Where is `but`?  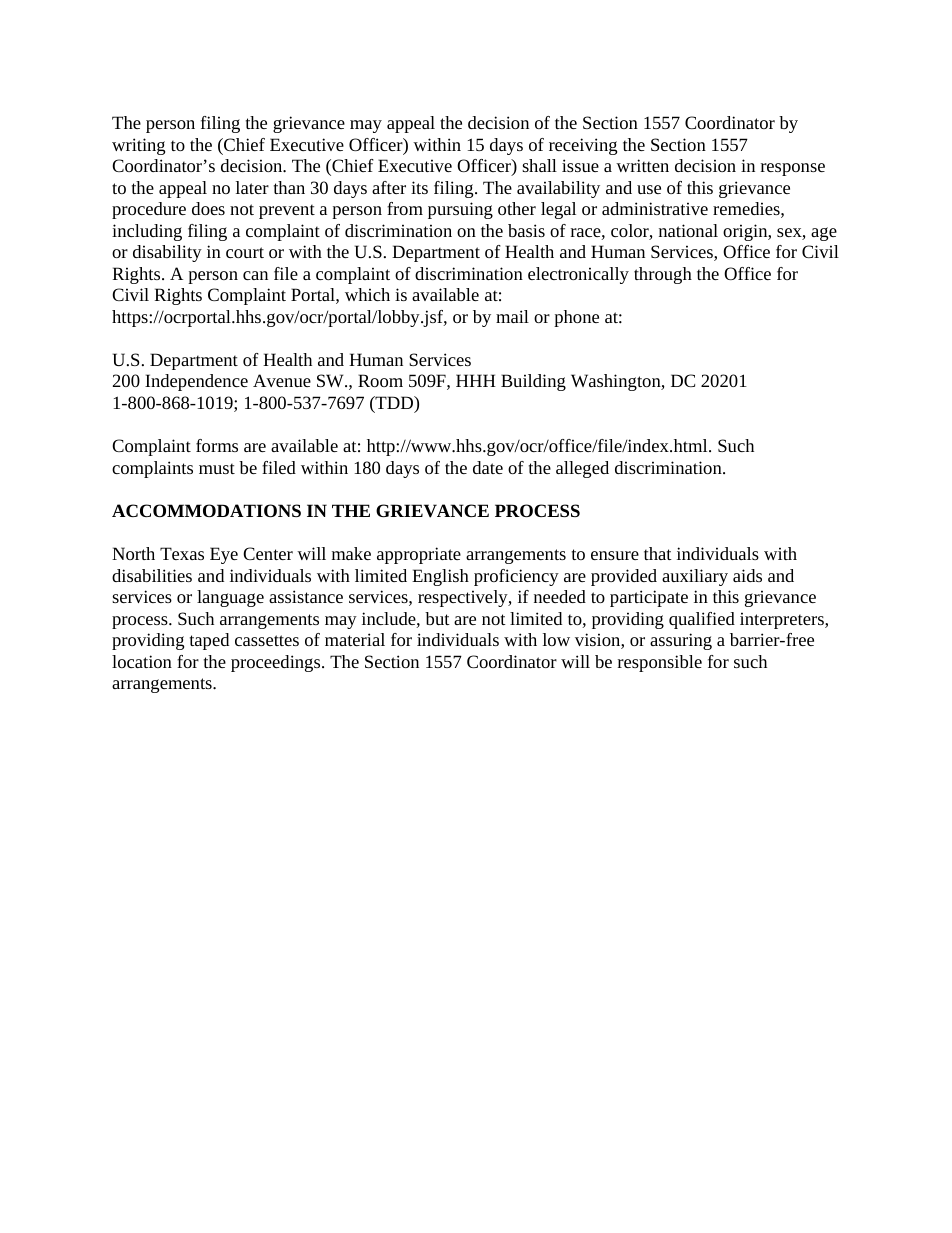 but is located at coordinates (437, 618).
